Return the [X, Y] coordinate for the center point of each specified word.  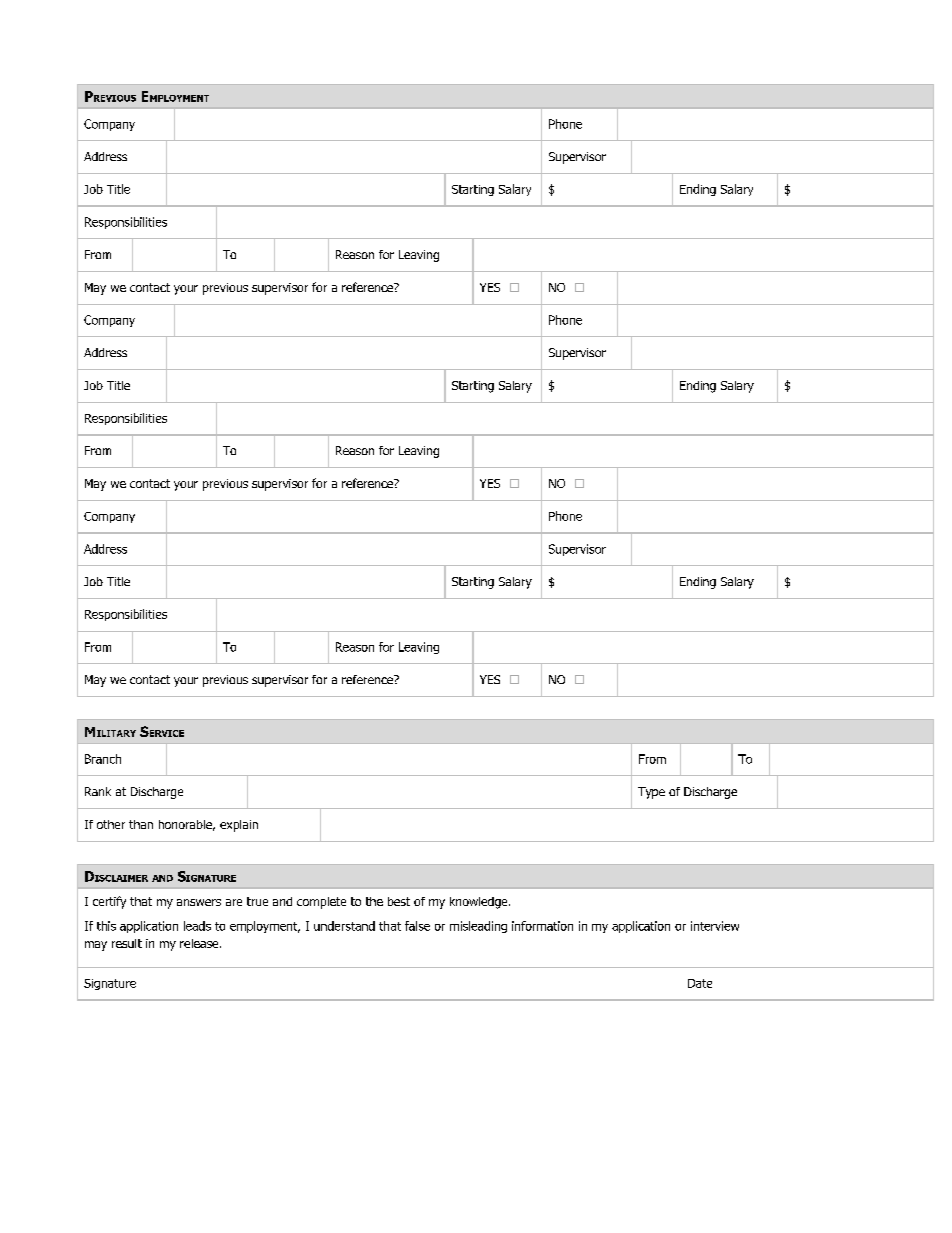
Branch [103, 759]
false [417, 926]
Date [700, 983]
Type [651, 793]
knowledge [480, 903]
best [399, 901]
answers [199, 902]
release [200, 943]
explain [239, 826]
